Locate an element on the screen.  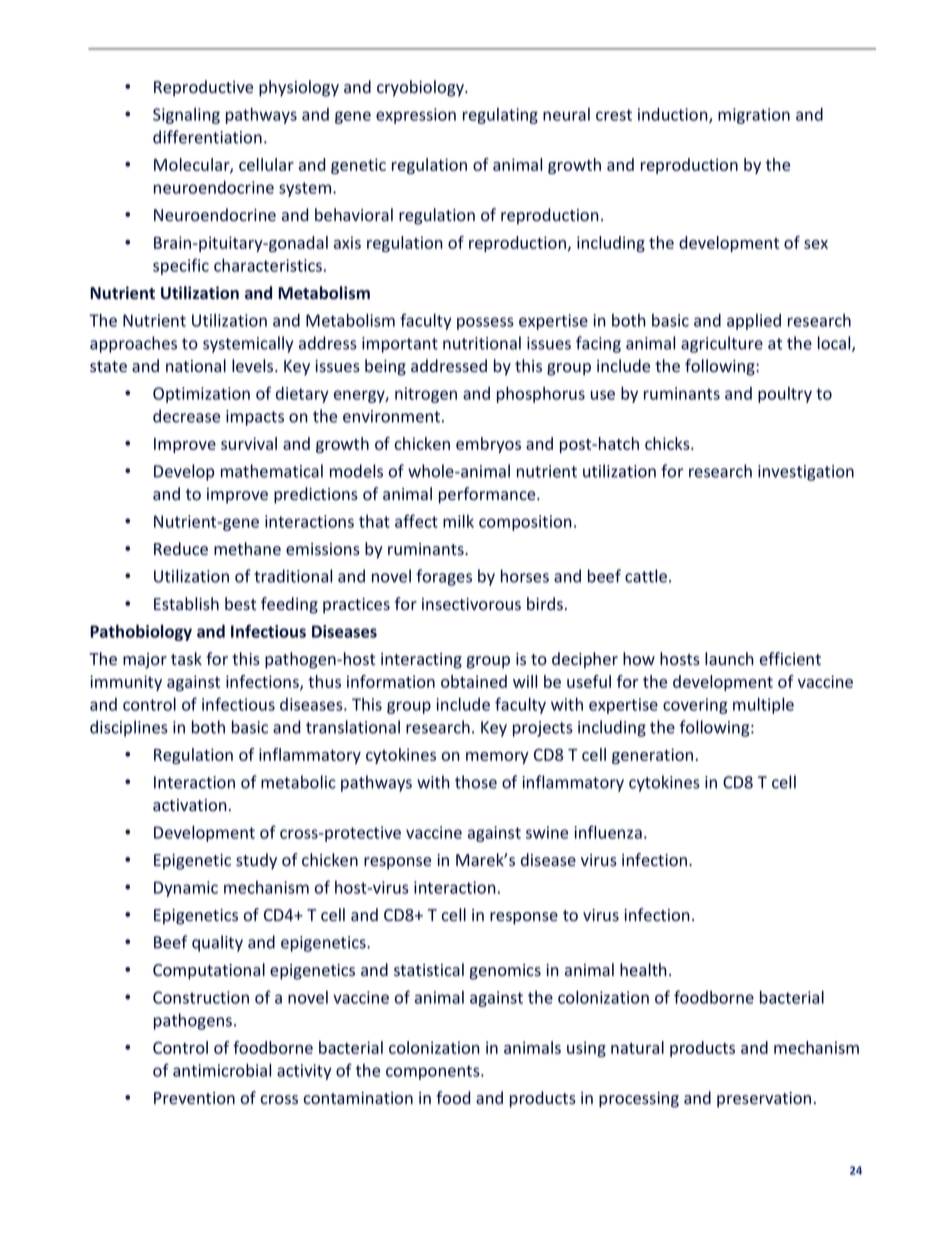
regulating is located at coordinates (500, 116).
